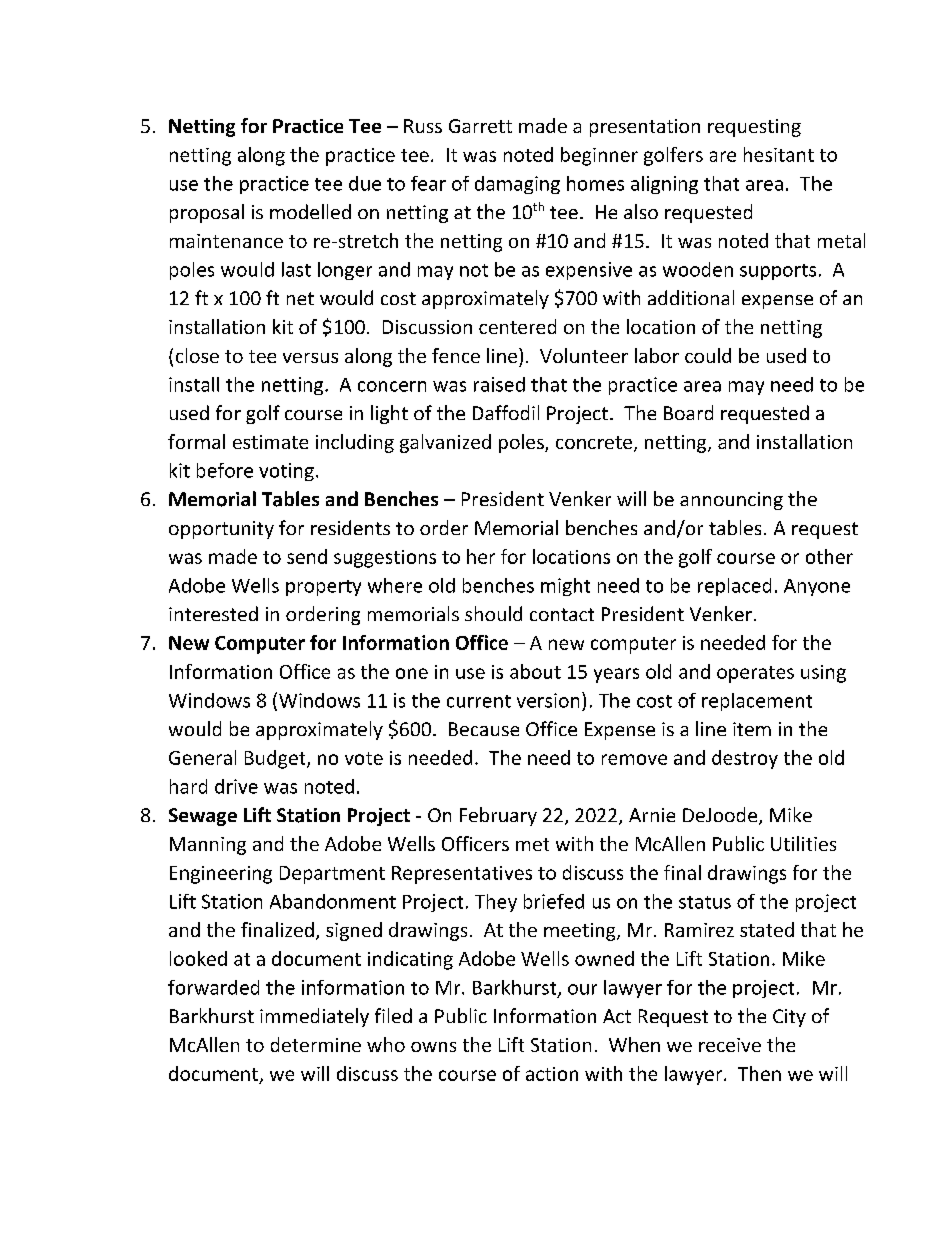 This screenshot has height=1233, width=952. What do you see at coordinates (310, 211) in the screenshot?
I see `modelled` at bounding box center [310, 211].
